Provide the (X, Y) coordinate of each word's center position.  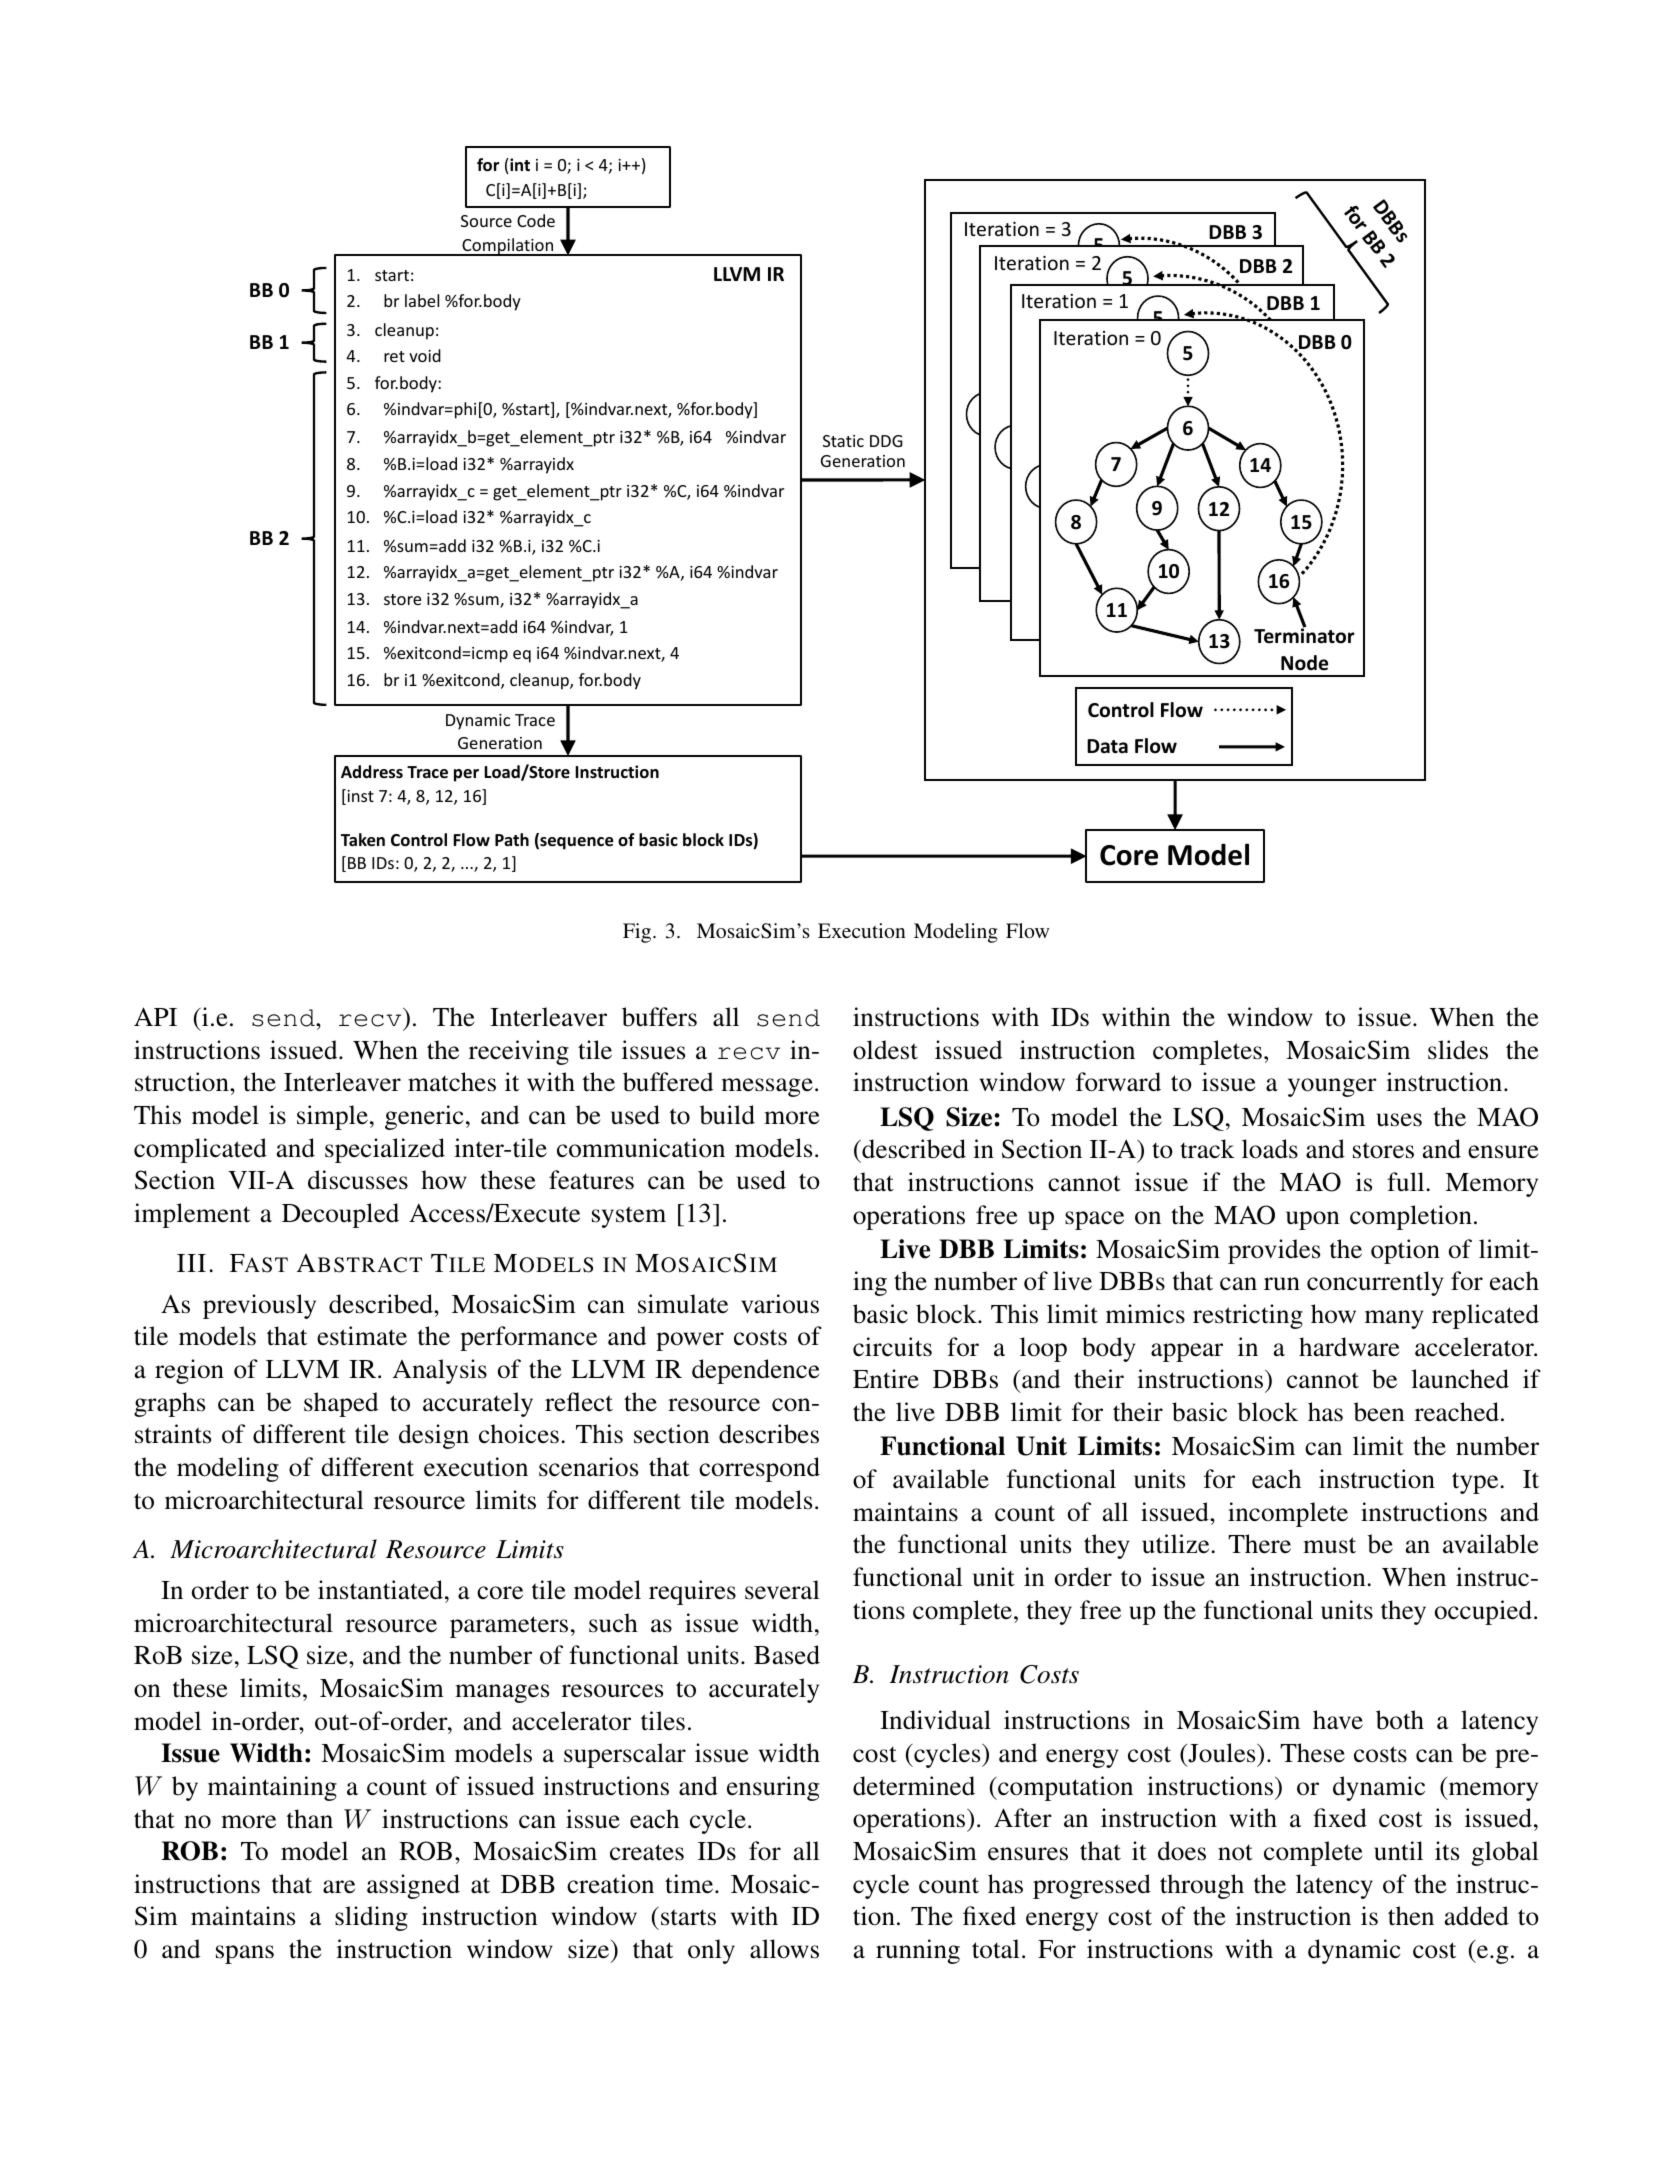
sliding (371, 1918)
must (1329, 1545)
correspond (759, 1469)
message (767, 1087)
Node (1304, 663)
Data (1107, 746)
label (422, 300)
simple (332, 1117)
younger (1332, 1087)
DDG (886, 441)
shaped (341, 1404)
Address (372, 772)
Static (843, 441)
